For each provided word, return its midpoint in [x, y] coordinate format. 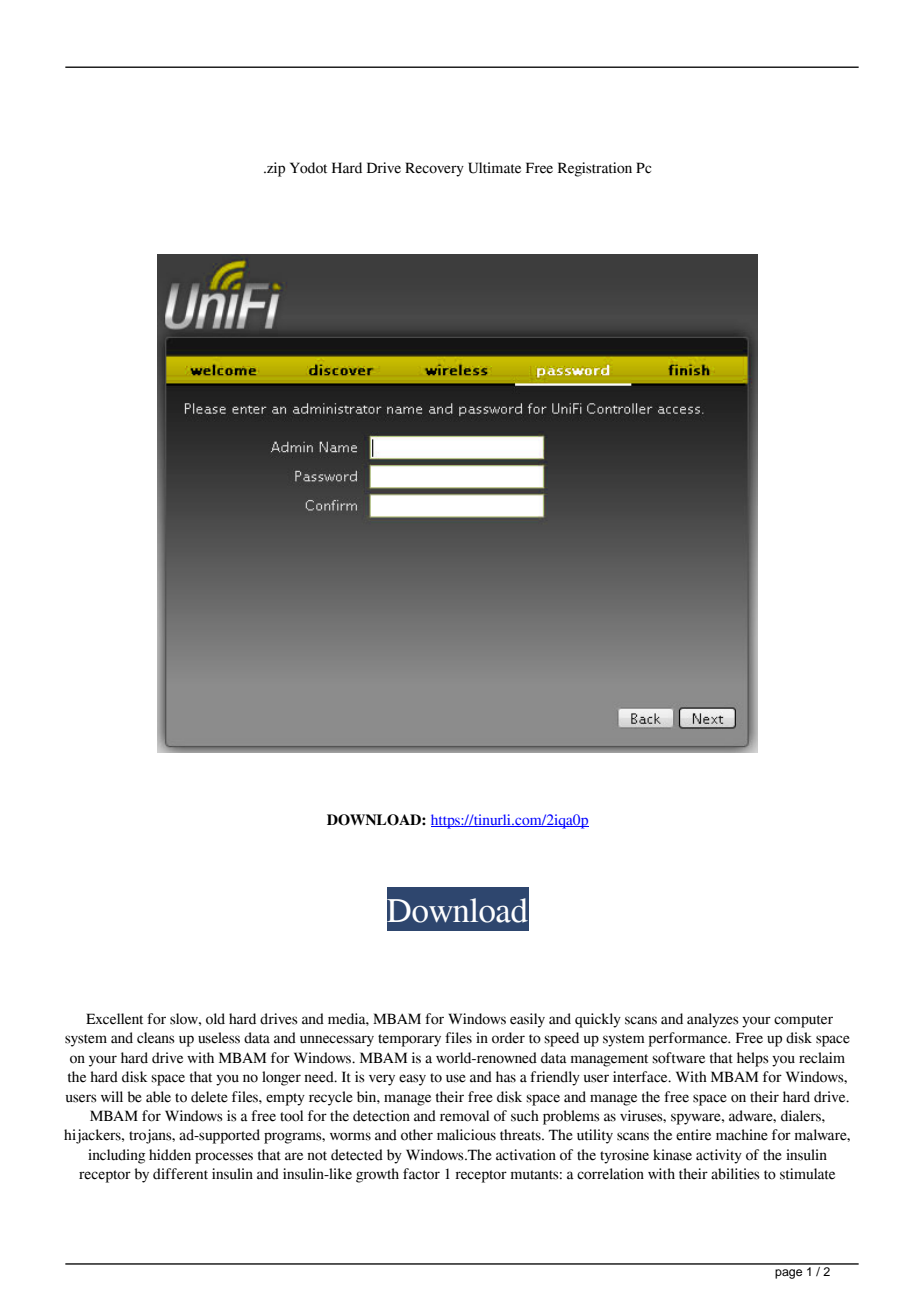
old [215, 1019]
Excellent [114, 1019]
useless [219, 1038]
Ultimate [494, 168]
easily [527, 1020]
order [508, 1038]
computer [803, 1021]
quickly [598, 1020]
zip [275, 169]
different [180, 1174]
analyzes [713, 1020]
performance [689, 1039]
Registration [595, 169]
